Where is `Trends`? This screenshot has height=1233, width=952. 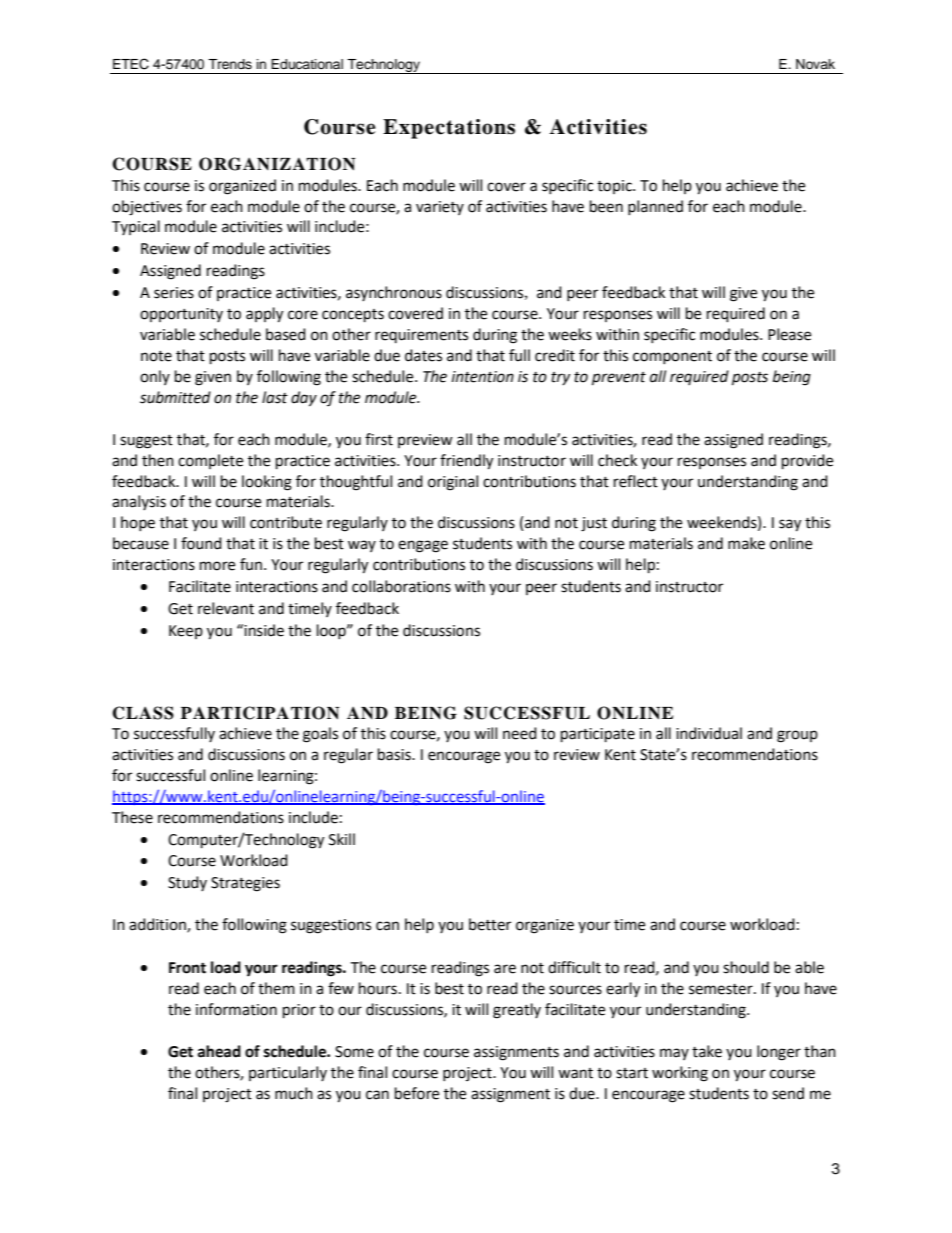
Trends is located at coordinates (230, 64).
